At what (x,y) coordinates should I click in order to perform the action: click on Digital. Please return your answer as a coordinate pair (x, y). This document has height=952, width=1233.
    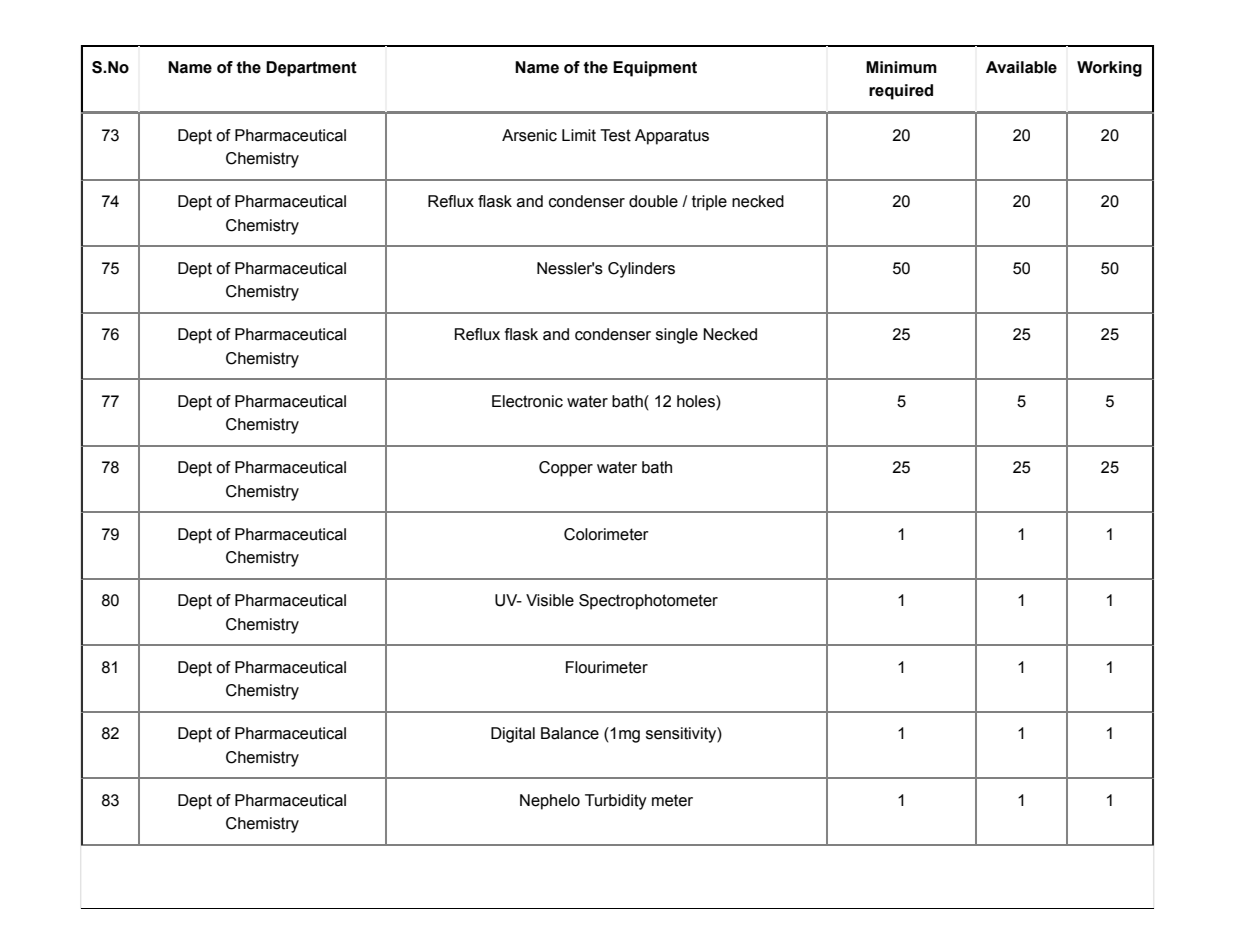
    Looking at the image, I should click on (513, 735).
